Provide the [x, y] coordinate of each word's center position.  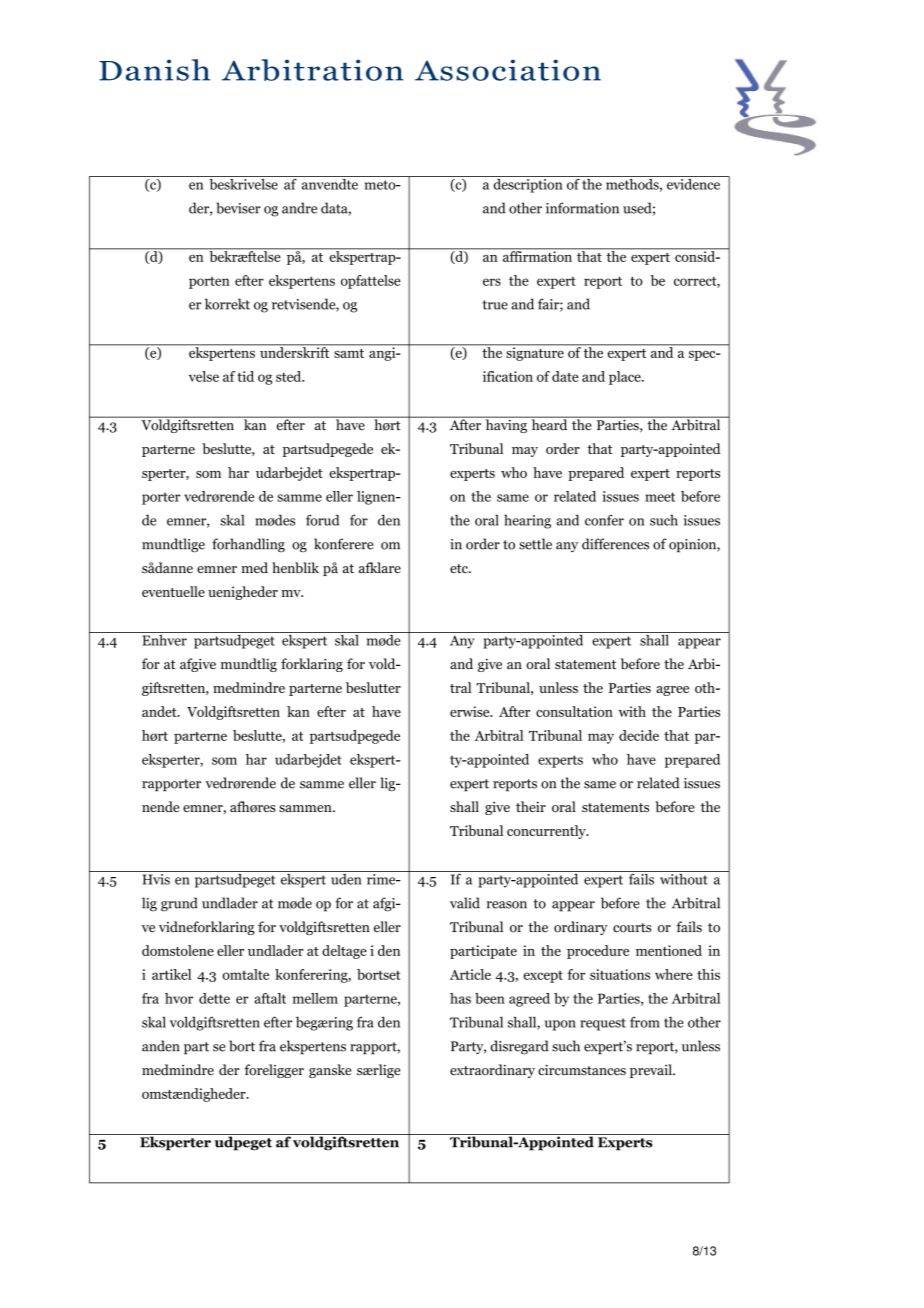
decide [639, 735]
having [506, 425]
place [626, 378]
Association [508, 70]
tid [245, 376]
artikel [171, 974]
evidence [693, 183]
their [531, 806]
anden [161, 1046]
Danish [154, 70]
